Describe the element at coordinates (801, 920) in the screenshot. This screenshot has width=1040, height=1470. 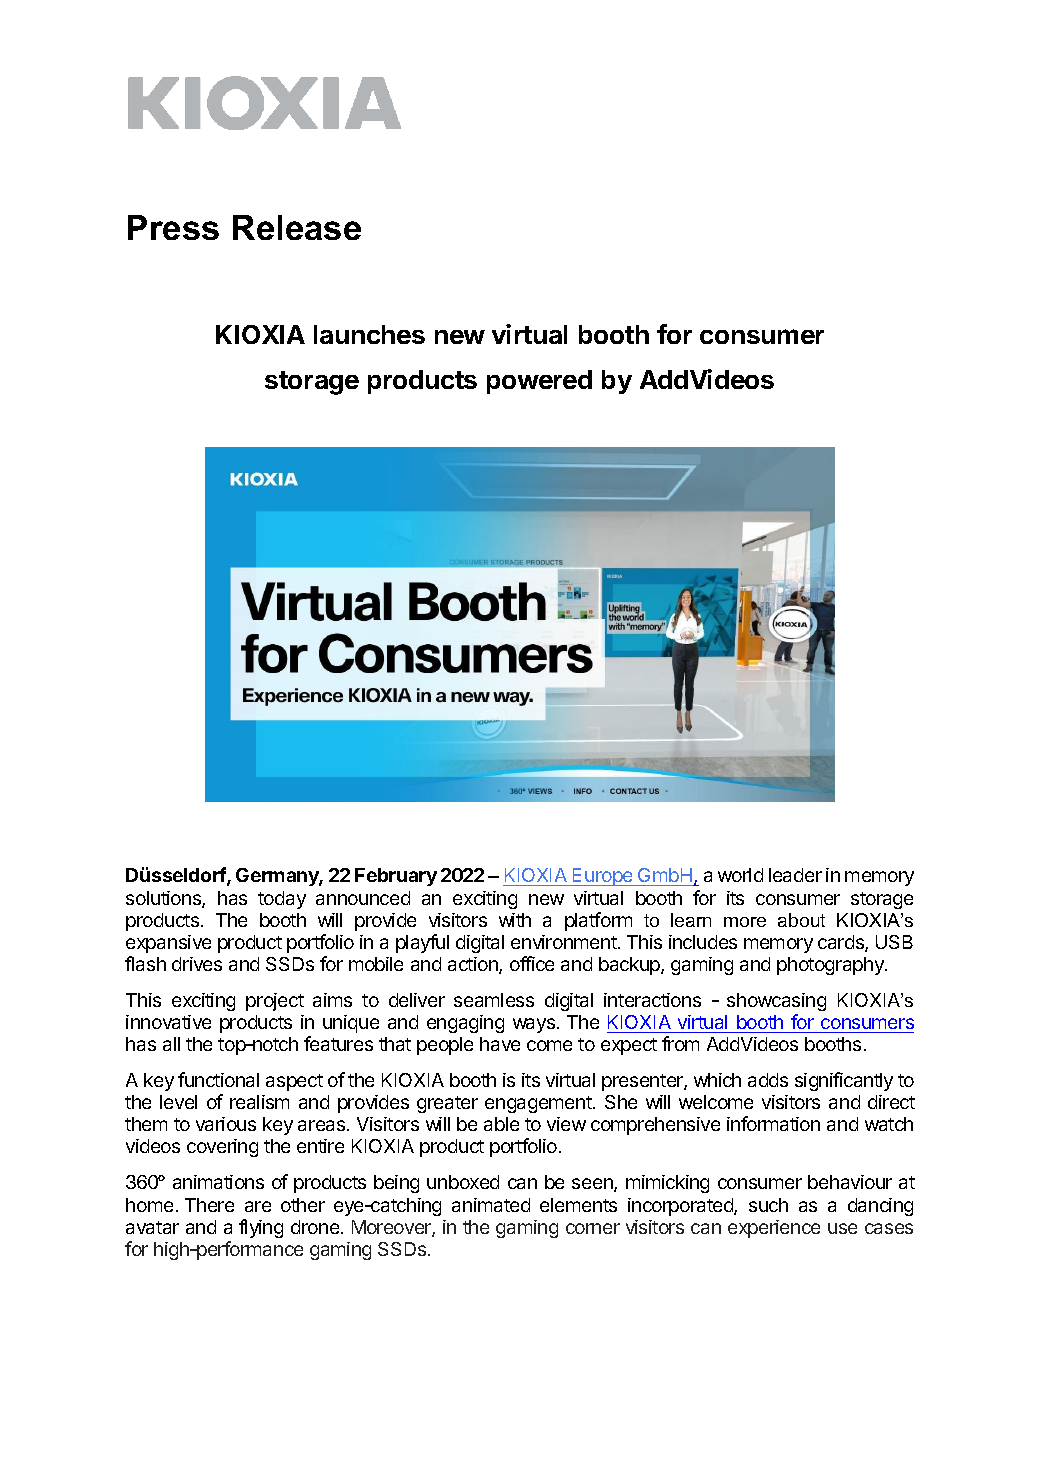
I see `about` at that location.
